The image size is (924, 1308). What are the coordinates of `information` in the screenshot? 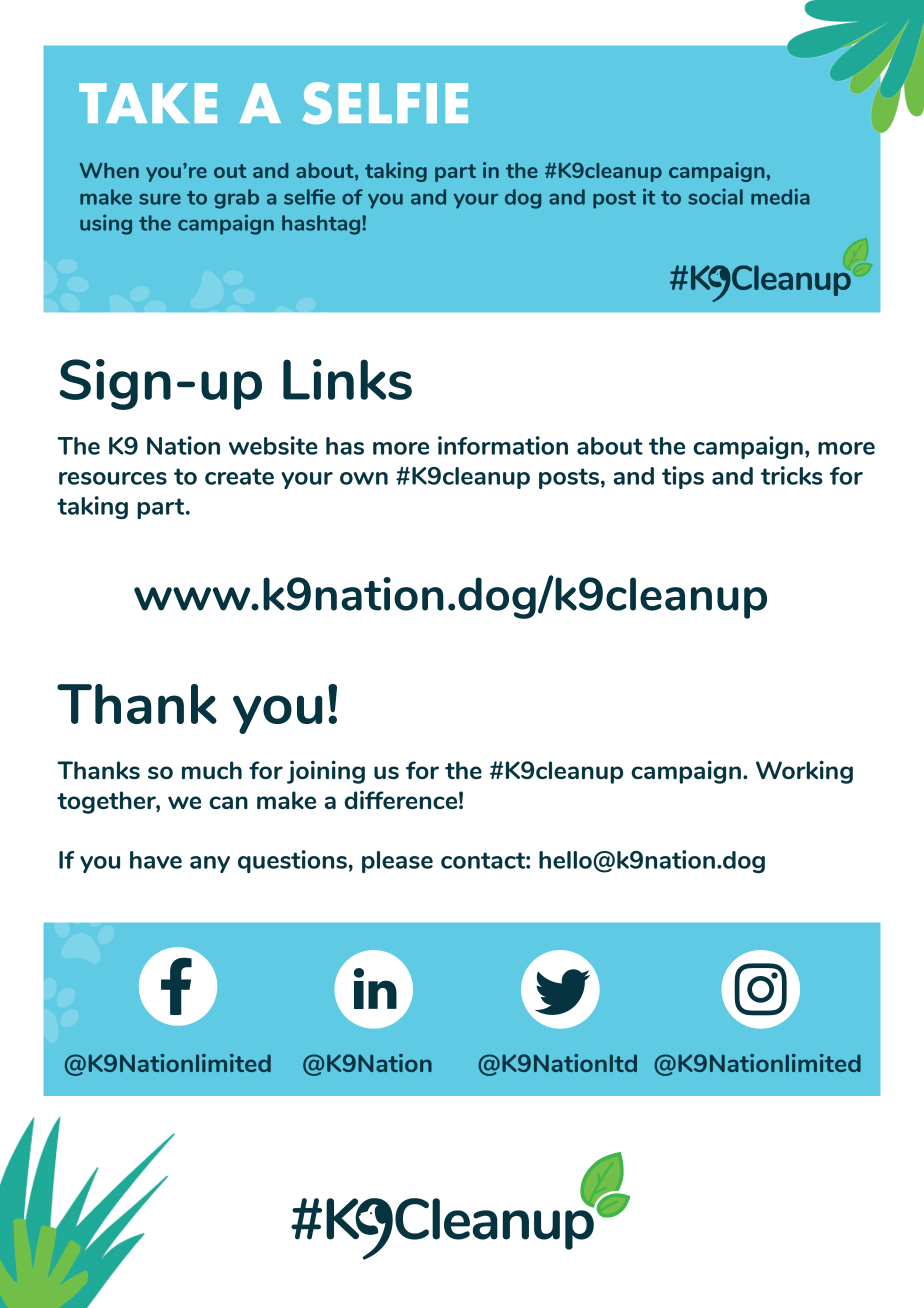 It's located at (503, 445).
